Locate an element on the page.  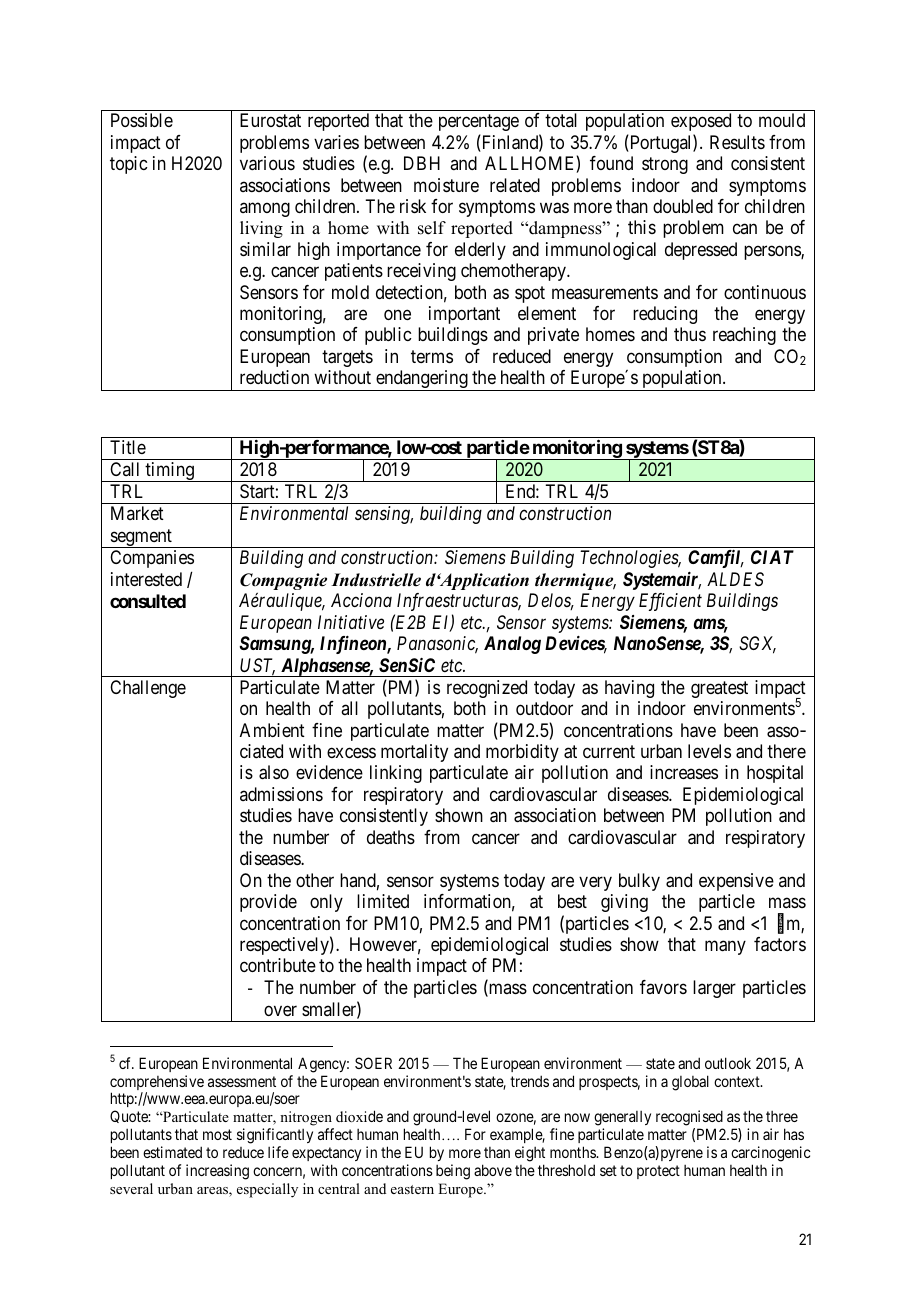
terms is located at coordinates (432, 356).
